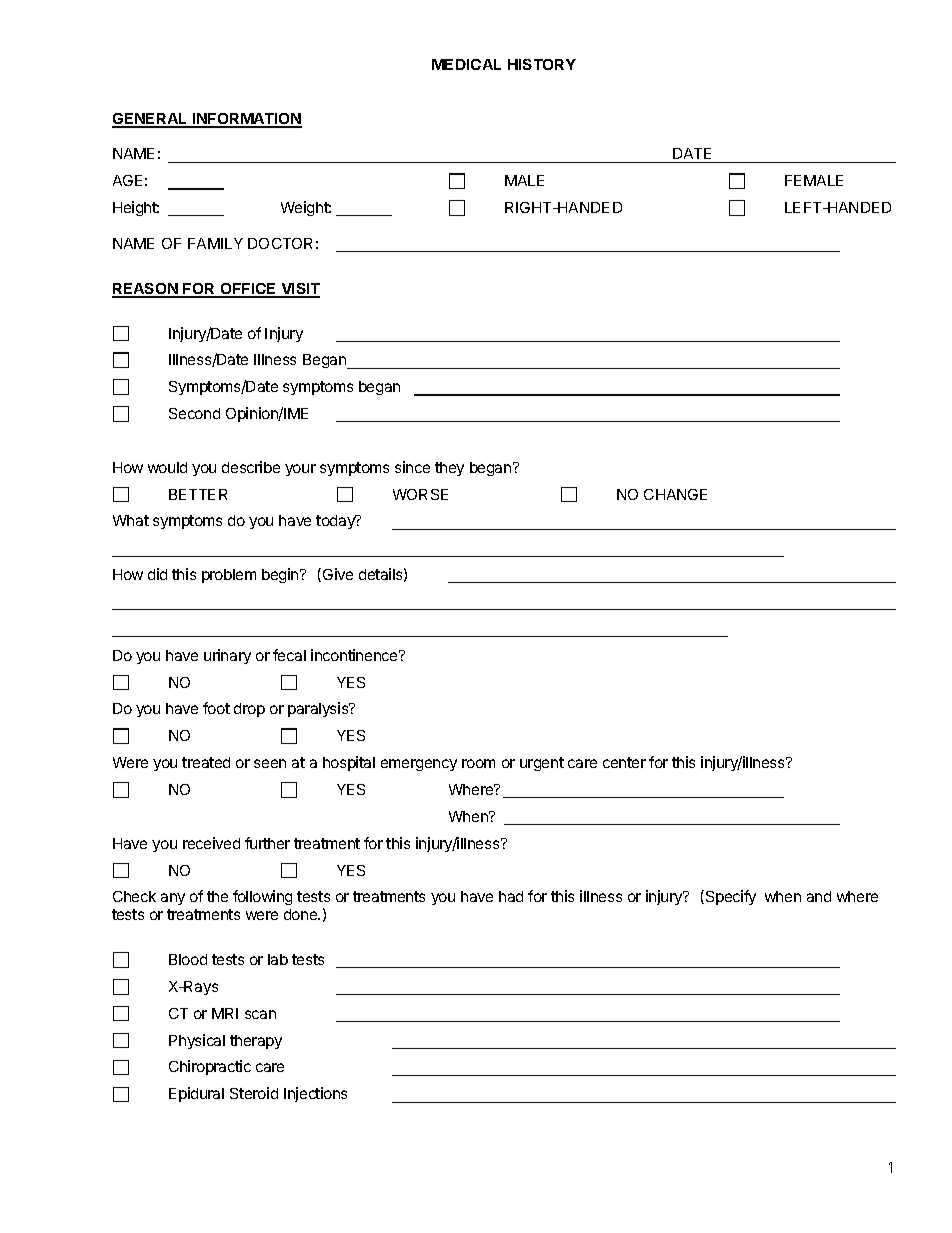 The image size is (952, 1233). I want to click on emergency, so click(419, 765).
